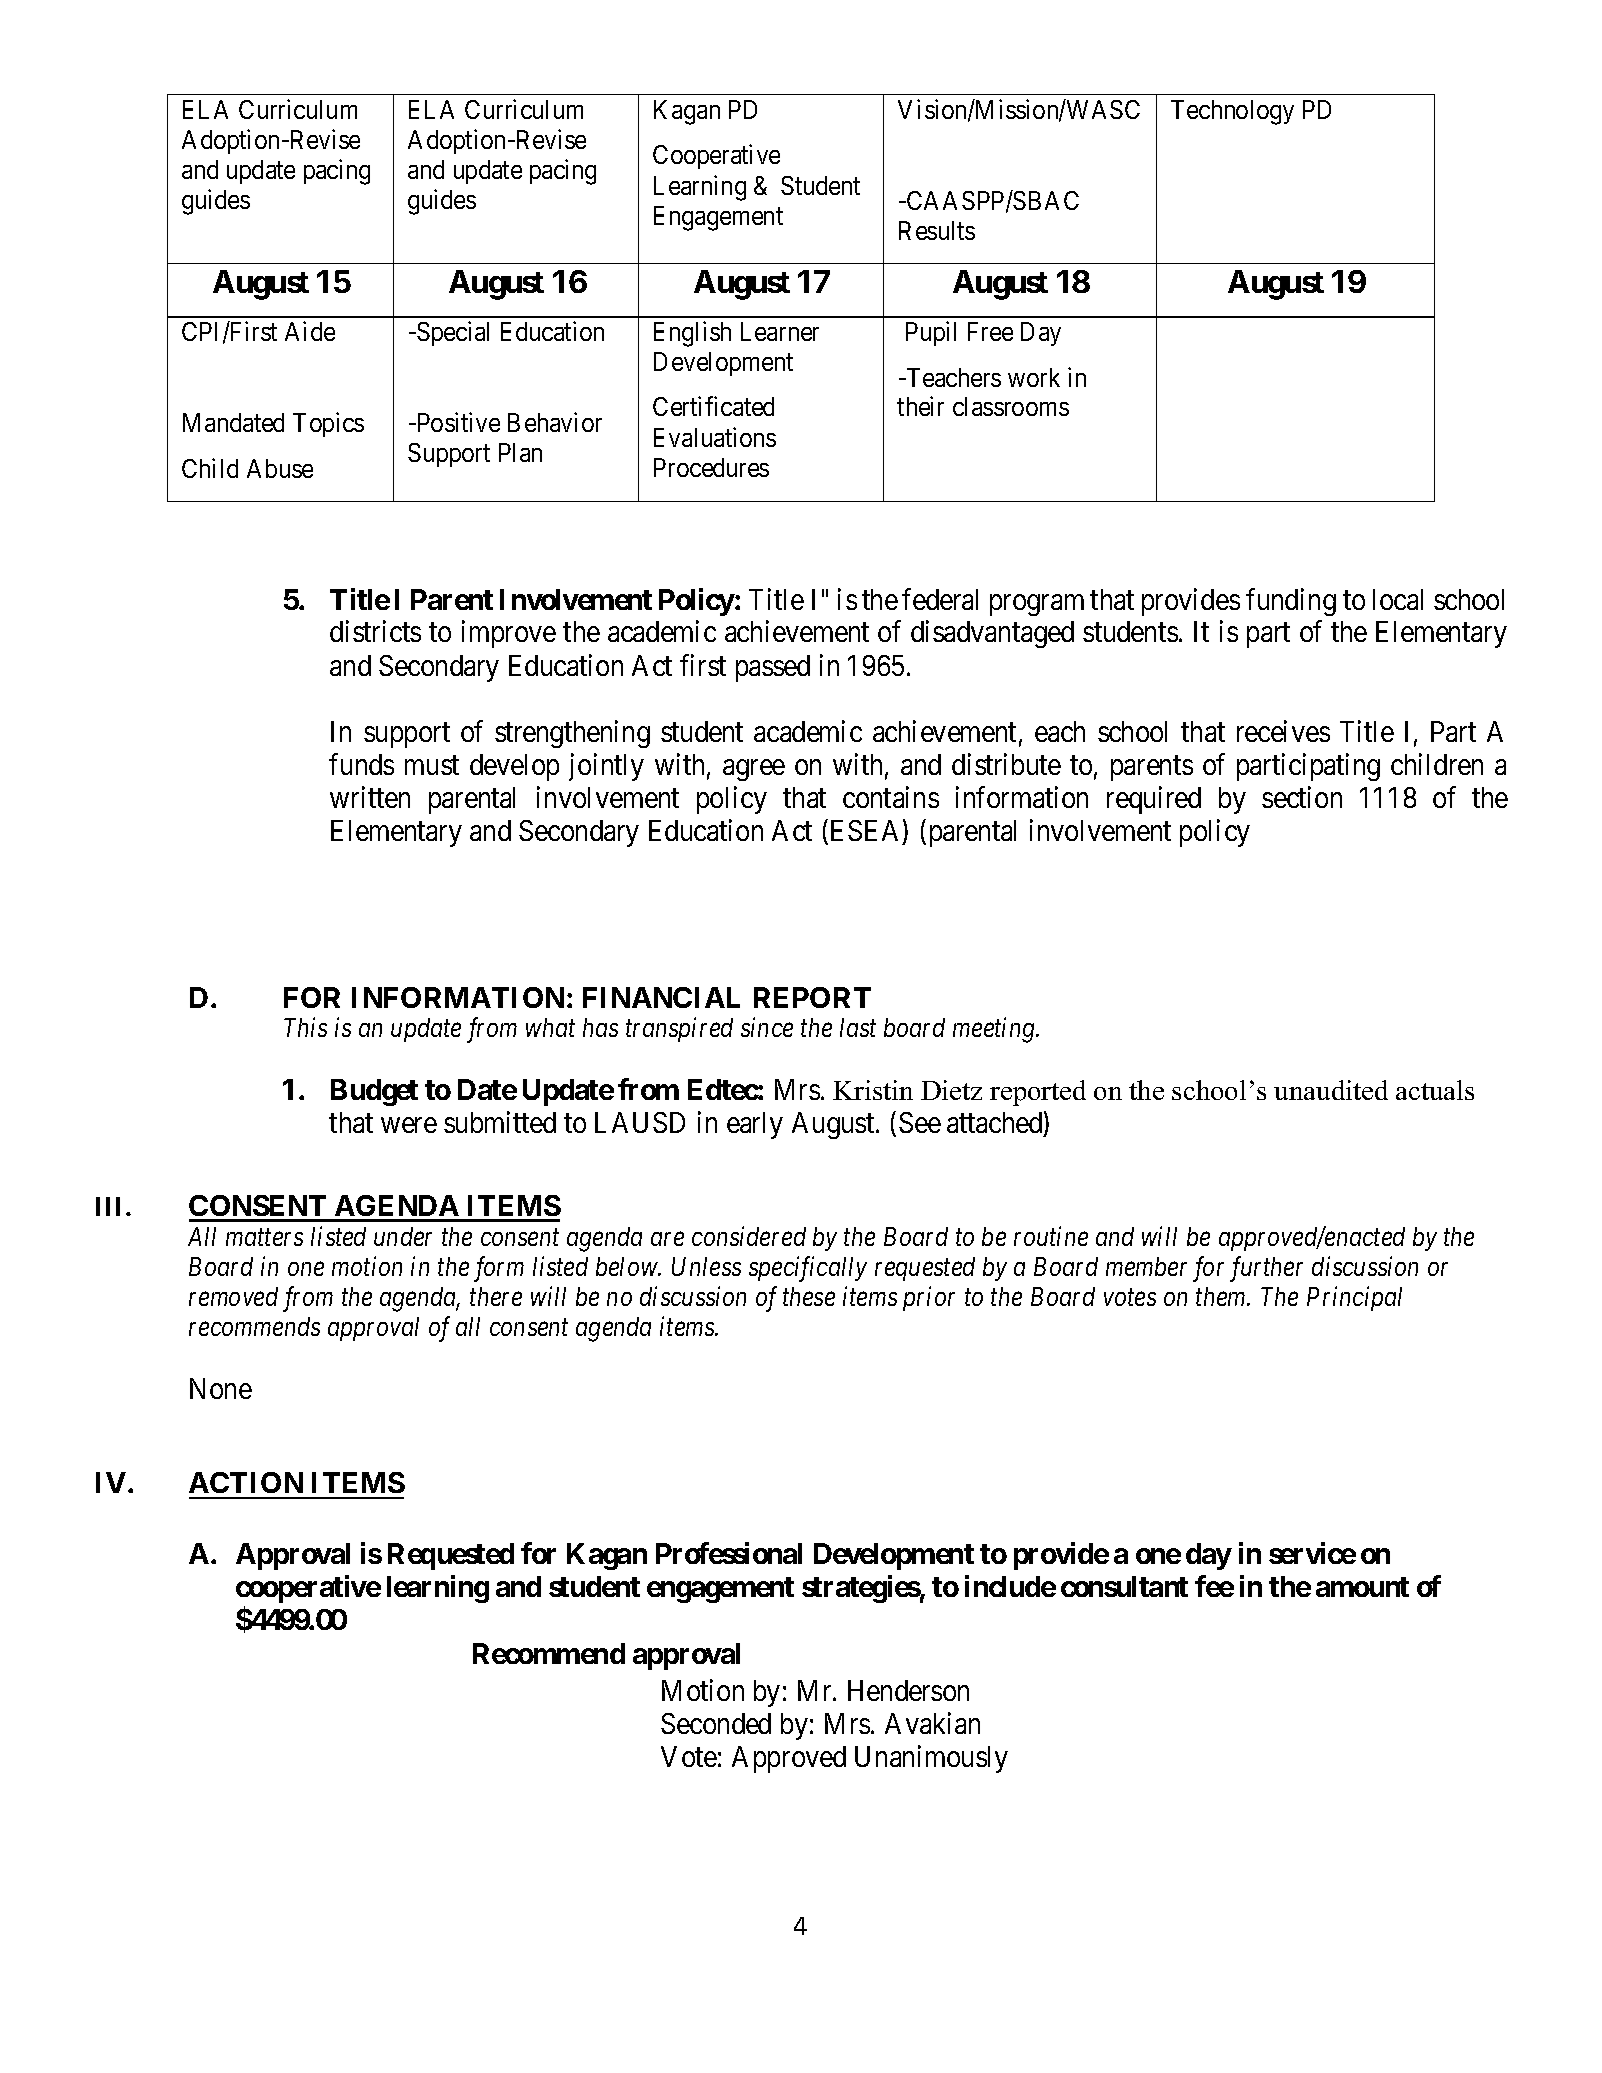 The height and width of the image is (2073, 1602). What do you see at coordinates (937, 230) in the image?
I see `Results` at bounding box center [937, 230].
